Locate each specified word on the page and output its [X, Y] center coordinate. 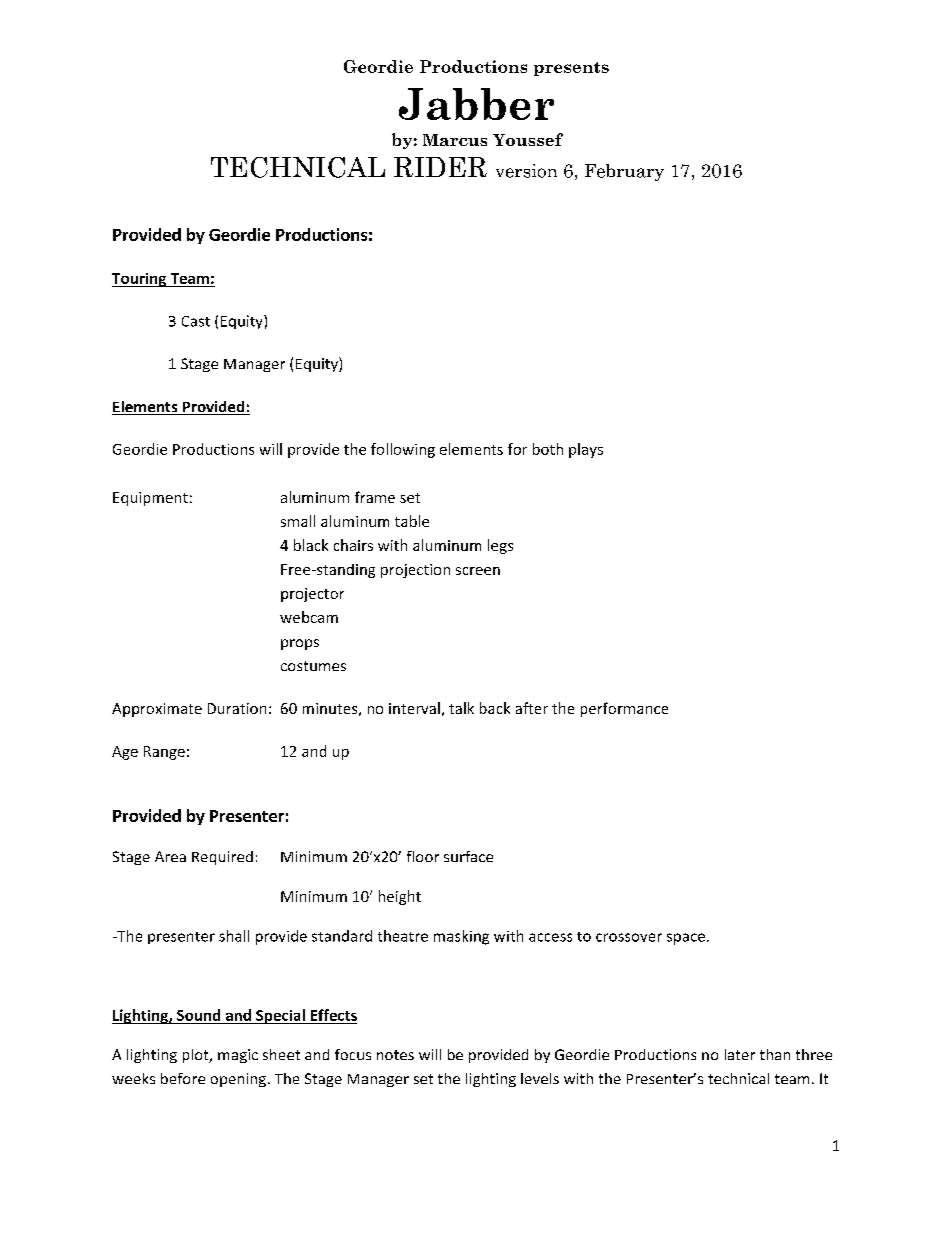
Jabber [476, 104]
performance [624, 709]
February [624, 172]
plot [197, 1056]
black [311, 545]
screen [478, 571]
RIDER [440, 167]
